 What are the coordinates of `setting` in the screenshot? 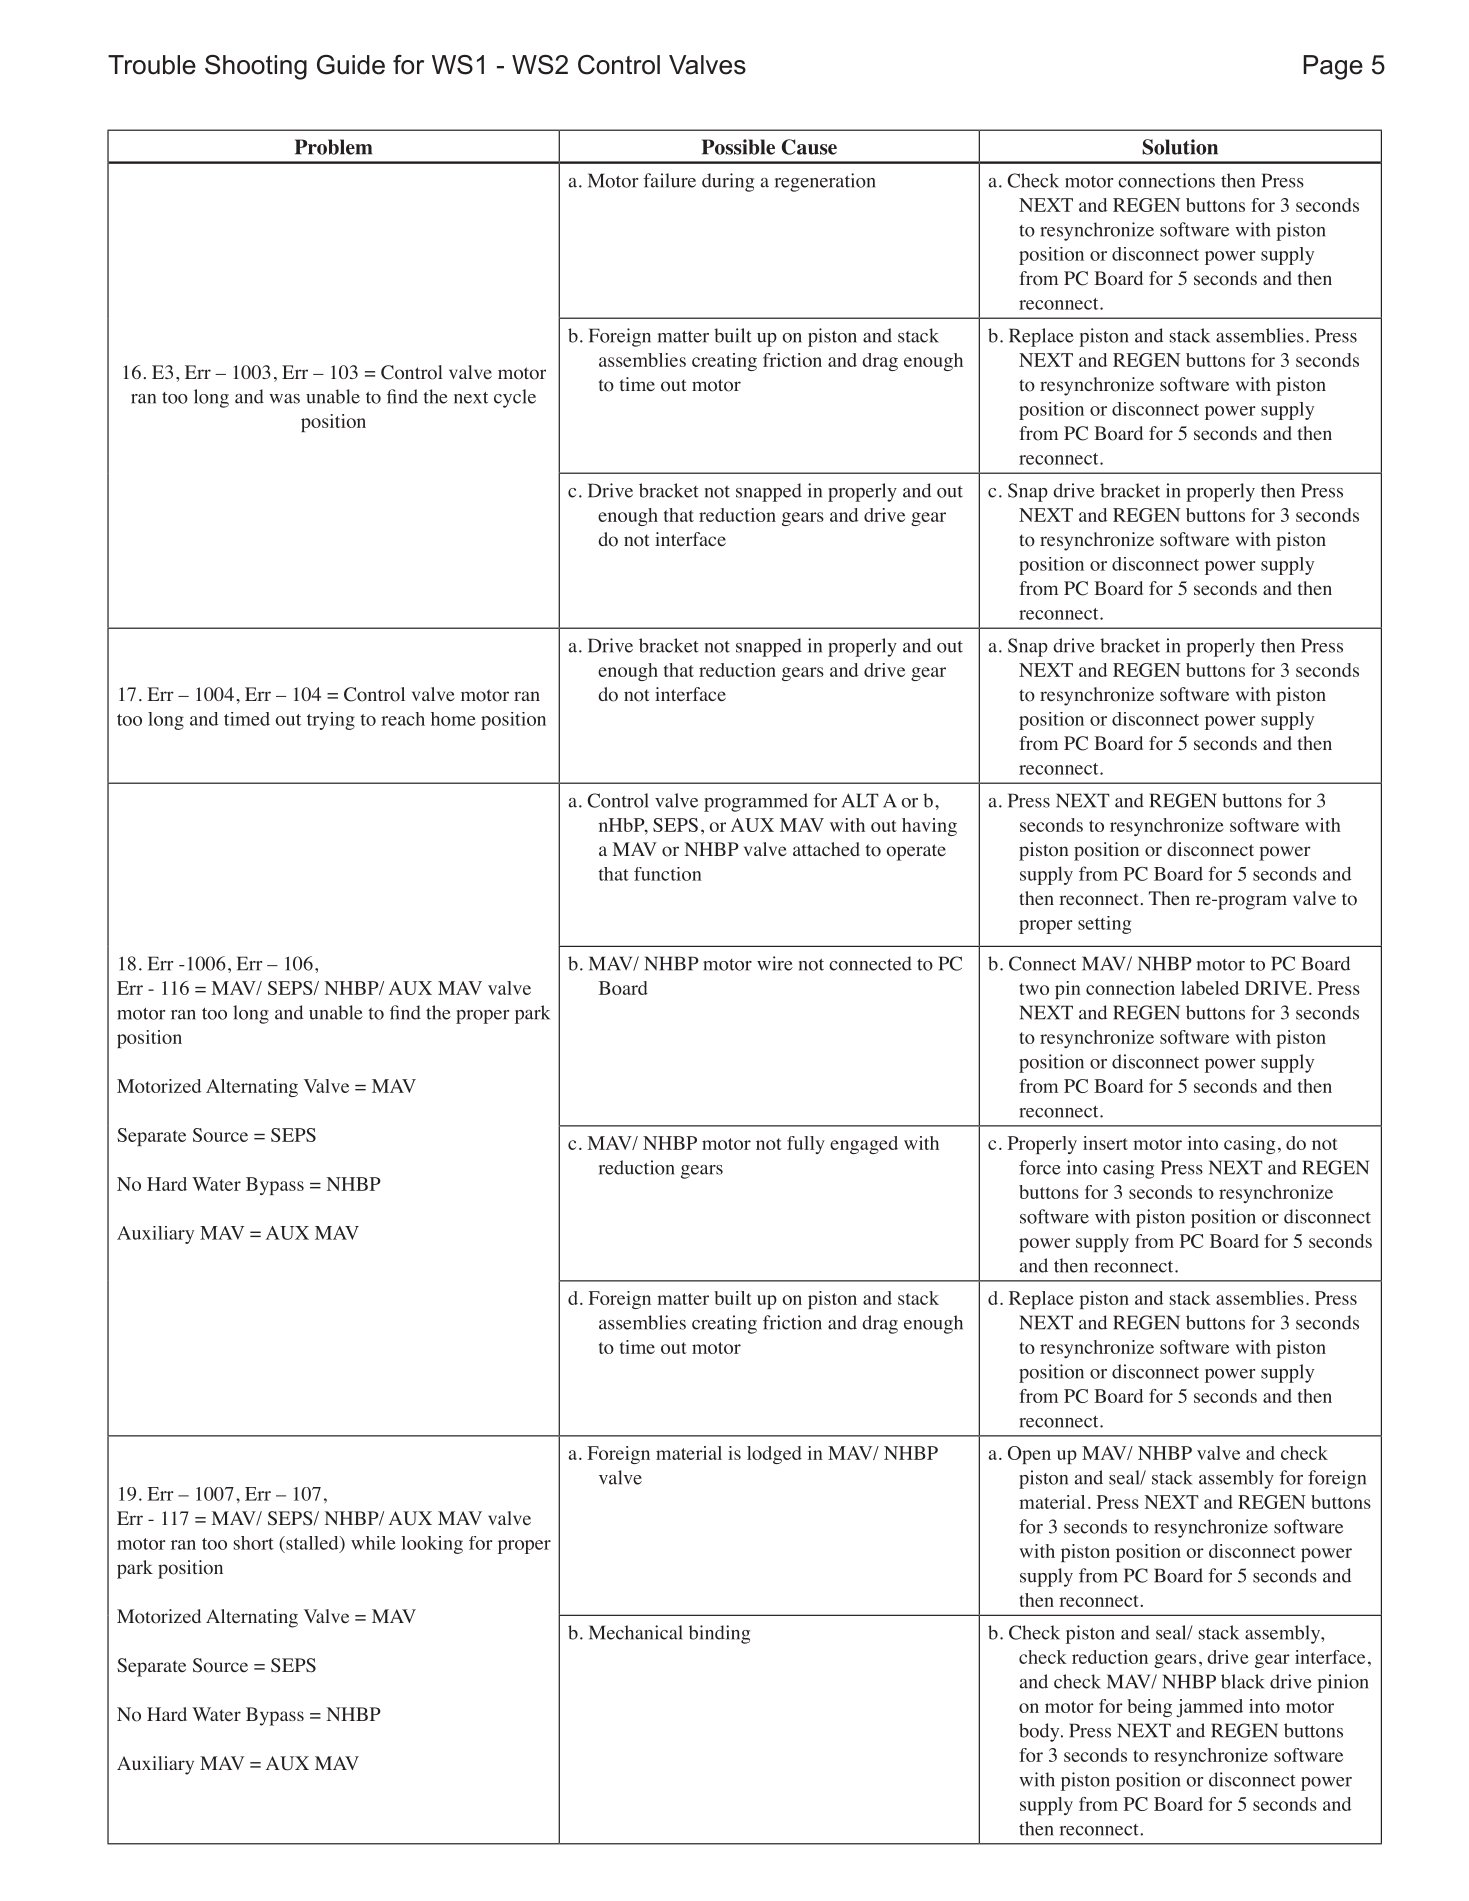 It's located at (1104, 925).
